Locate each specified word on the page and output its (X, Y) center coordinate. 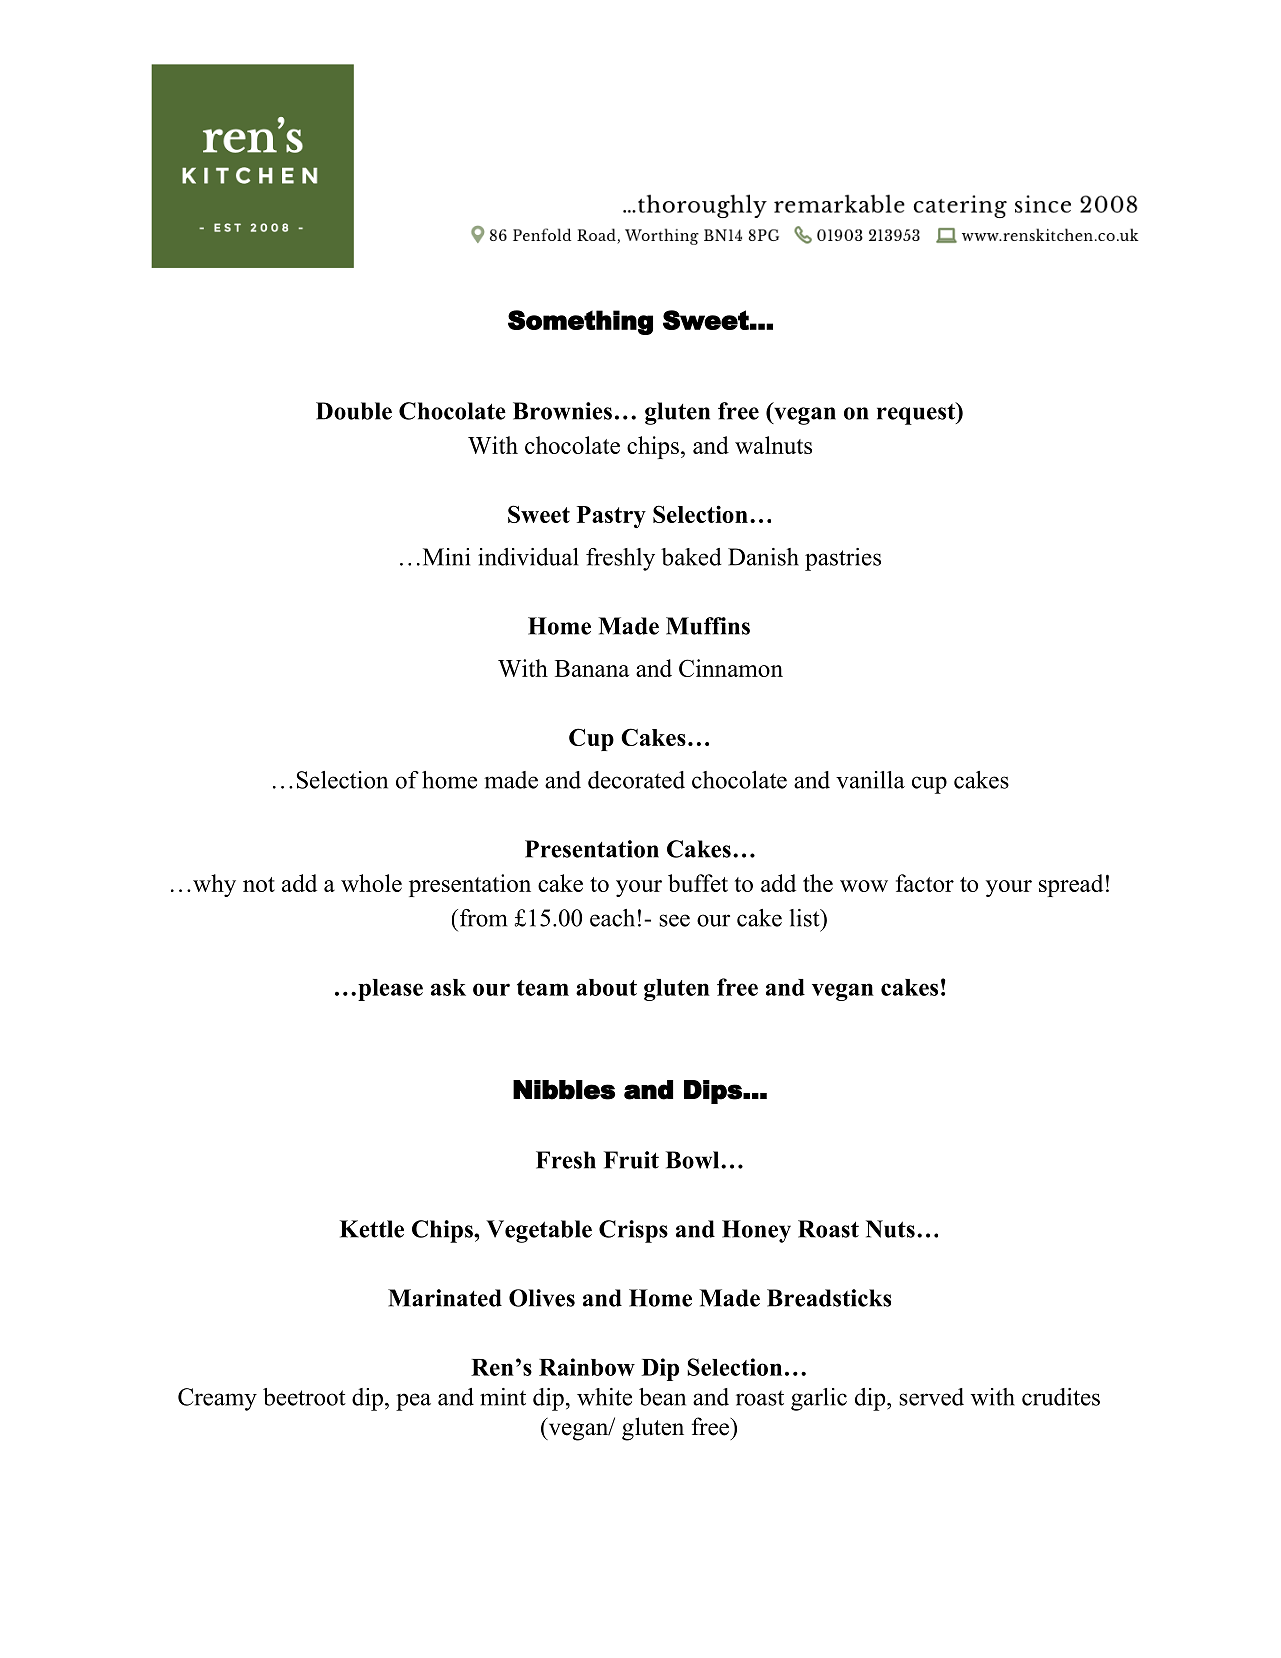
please (390, 990)
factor (925, 883)
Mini (446, 557)
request (917, 413)
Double (354, 411)
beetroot (304, 1397)
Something (580, 322)
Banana (592, 668)
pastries (843, 559)
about (606, 987)
